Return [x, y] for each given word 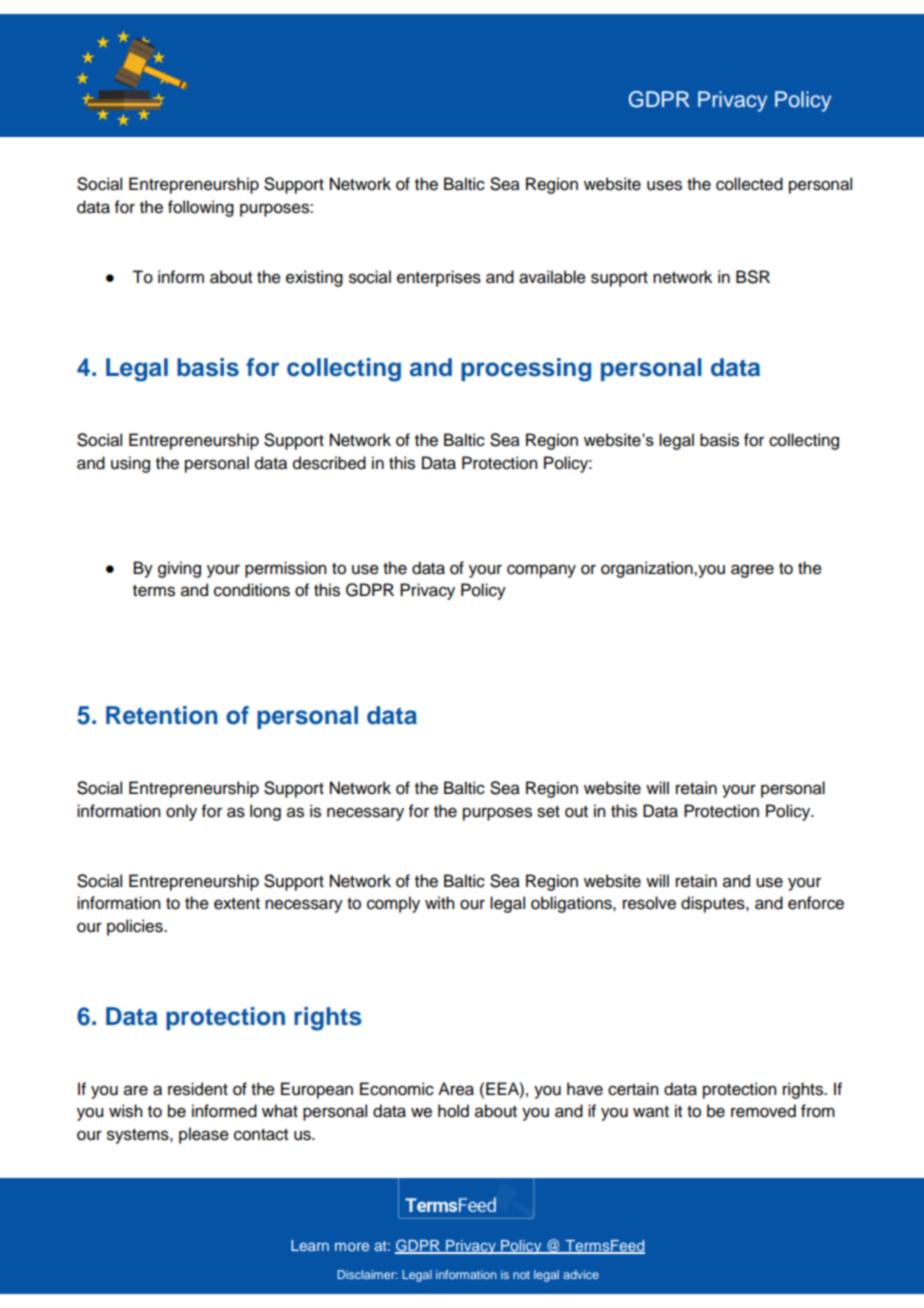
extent [237, 904]
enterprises [439, 278]
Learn [310, 1245]
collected [749, 184]
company [541, 571]
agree [752, 571]
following [201, 208]
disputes [714, 904]
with [439, 902]
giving [179, 569]
